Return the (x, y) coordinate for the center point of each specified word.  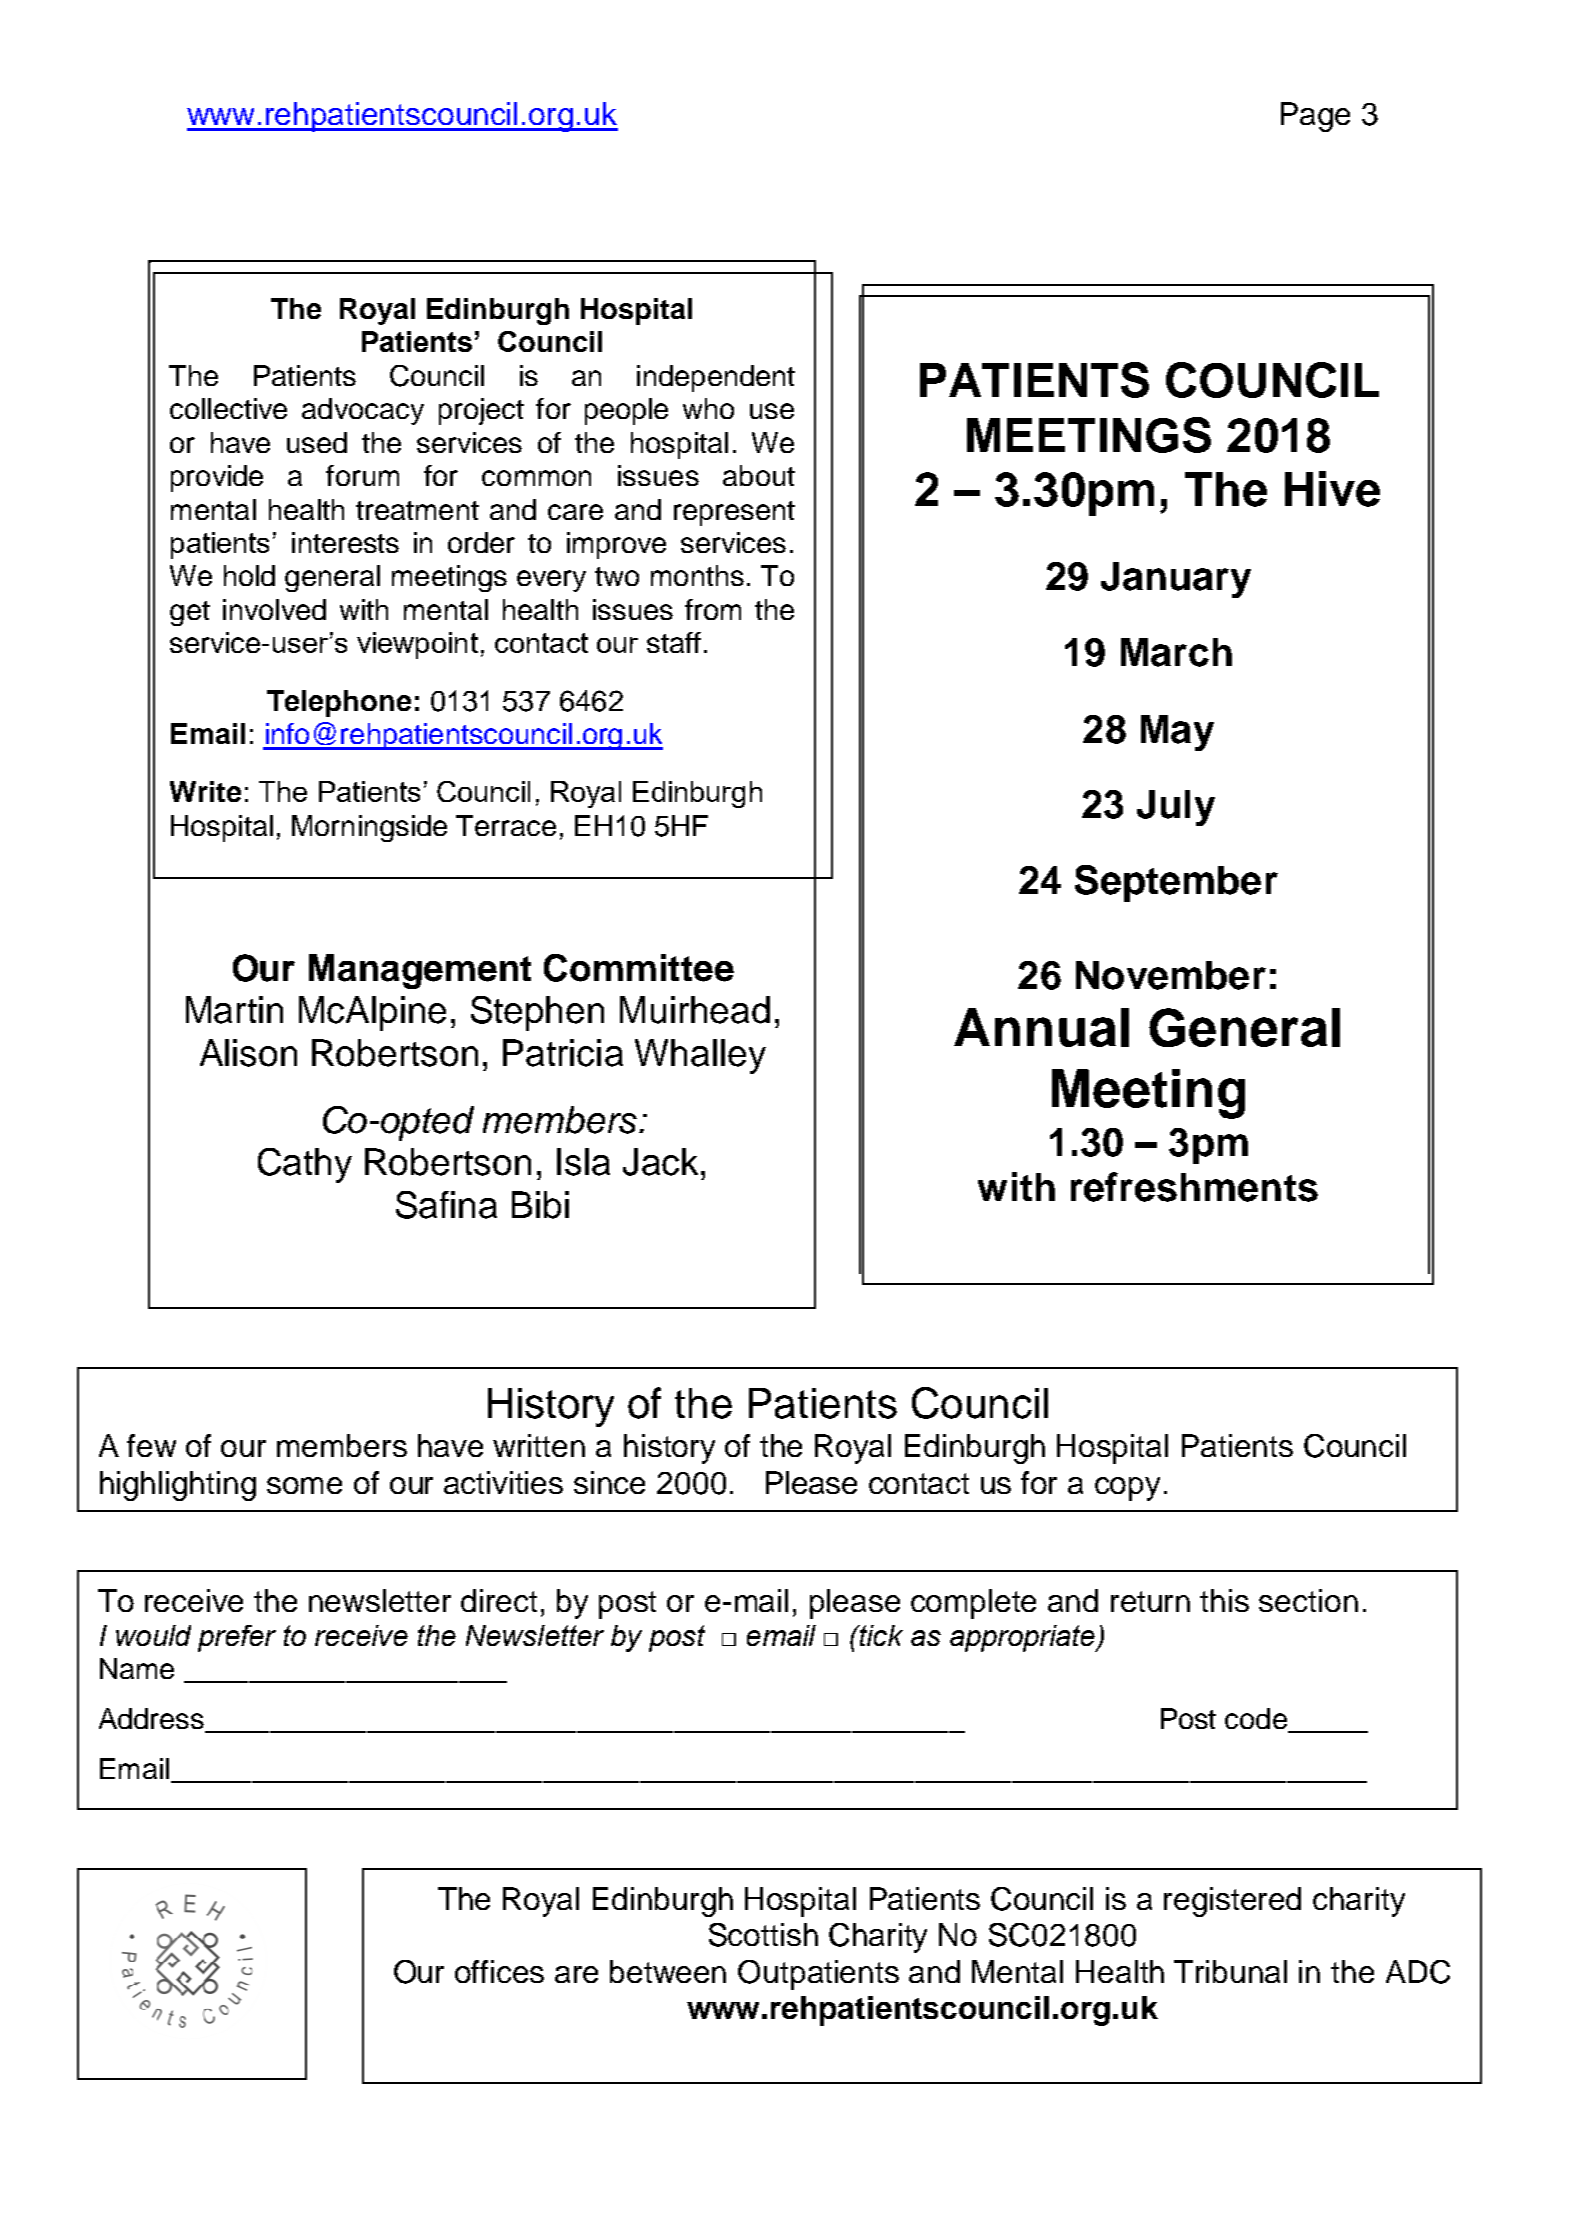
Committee (639, 968)
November (1171, 975)
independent (716, 378)
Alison (248, 1053)
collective (228, 408)
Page (1315, 117)
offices (499, 1971)
